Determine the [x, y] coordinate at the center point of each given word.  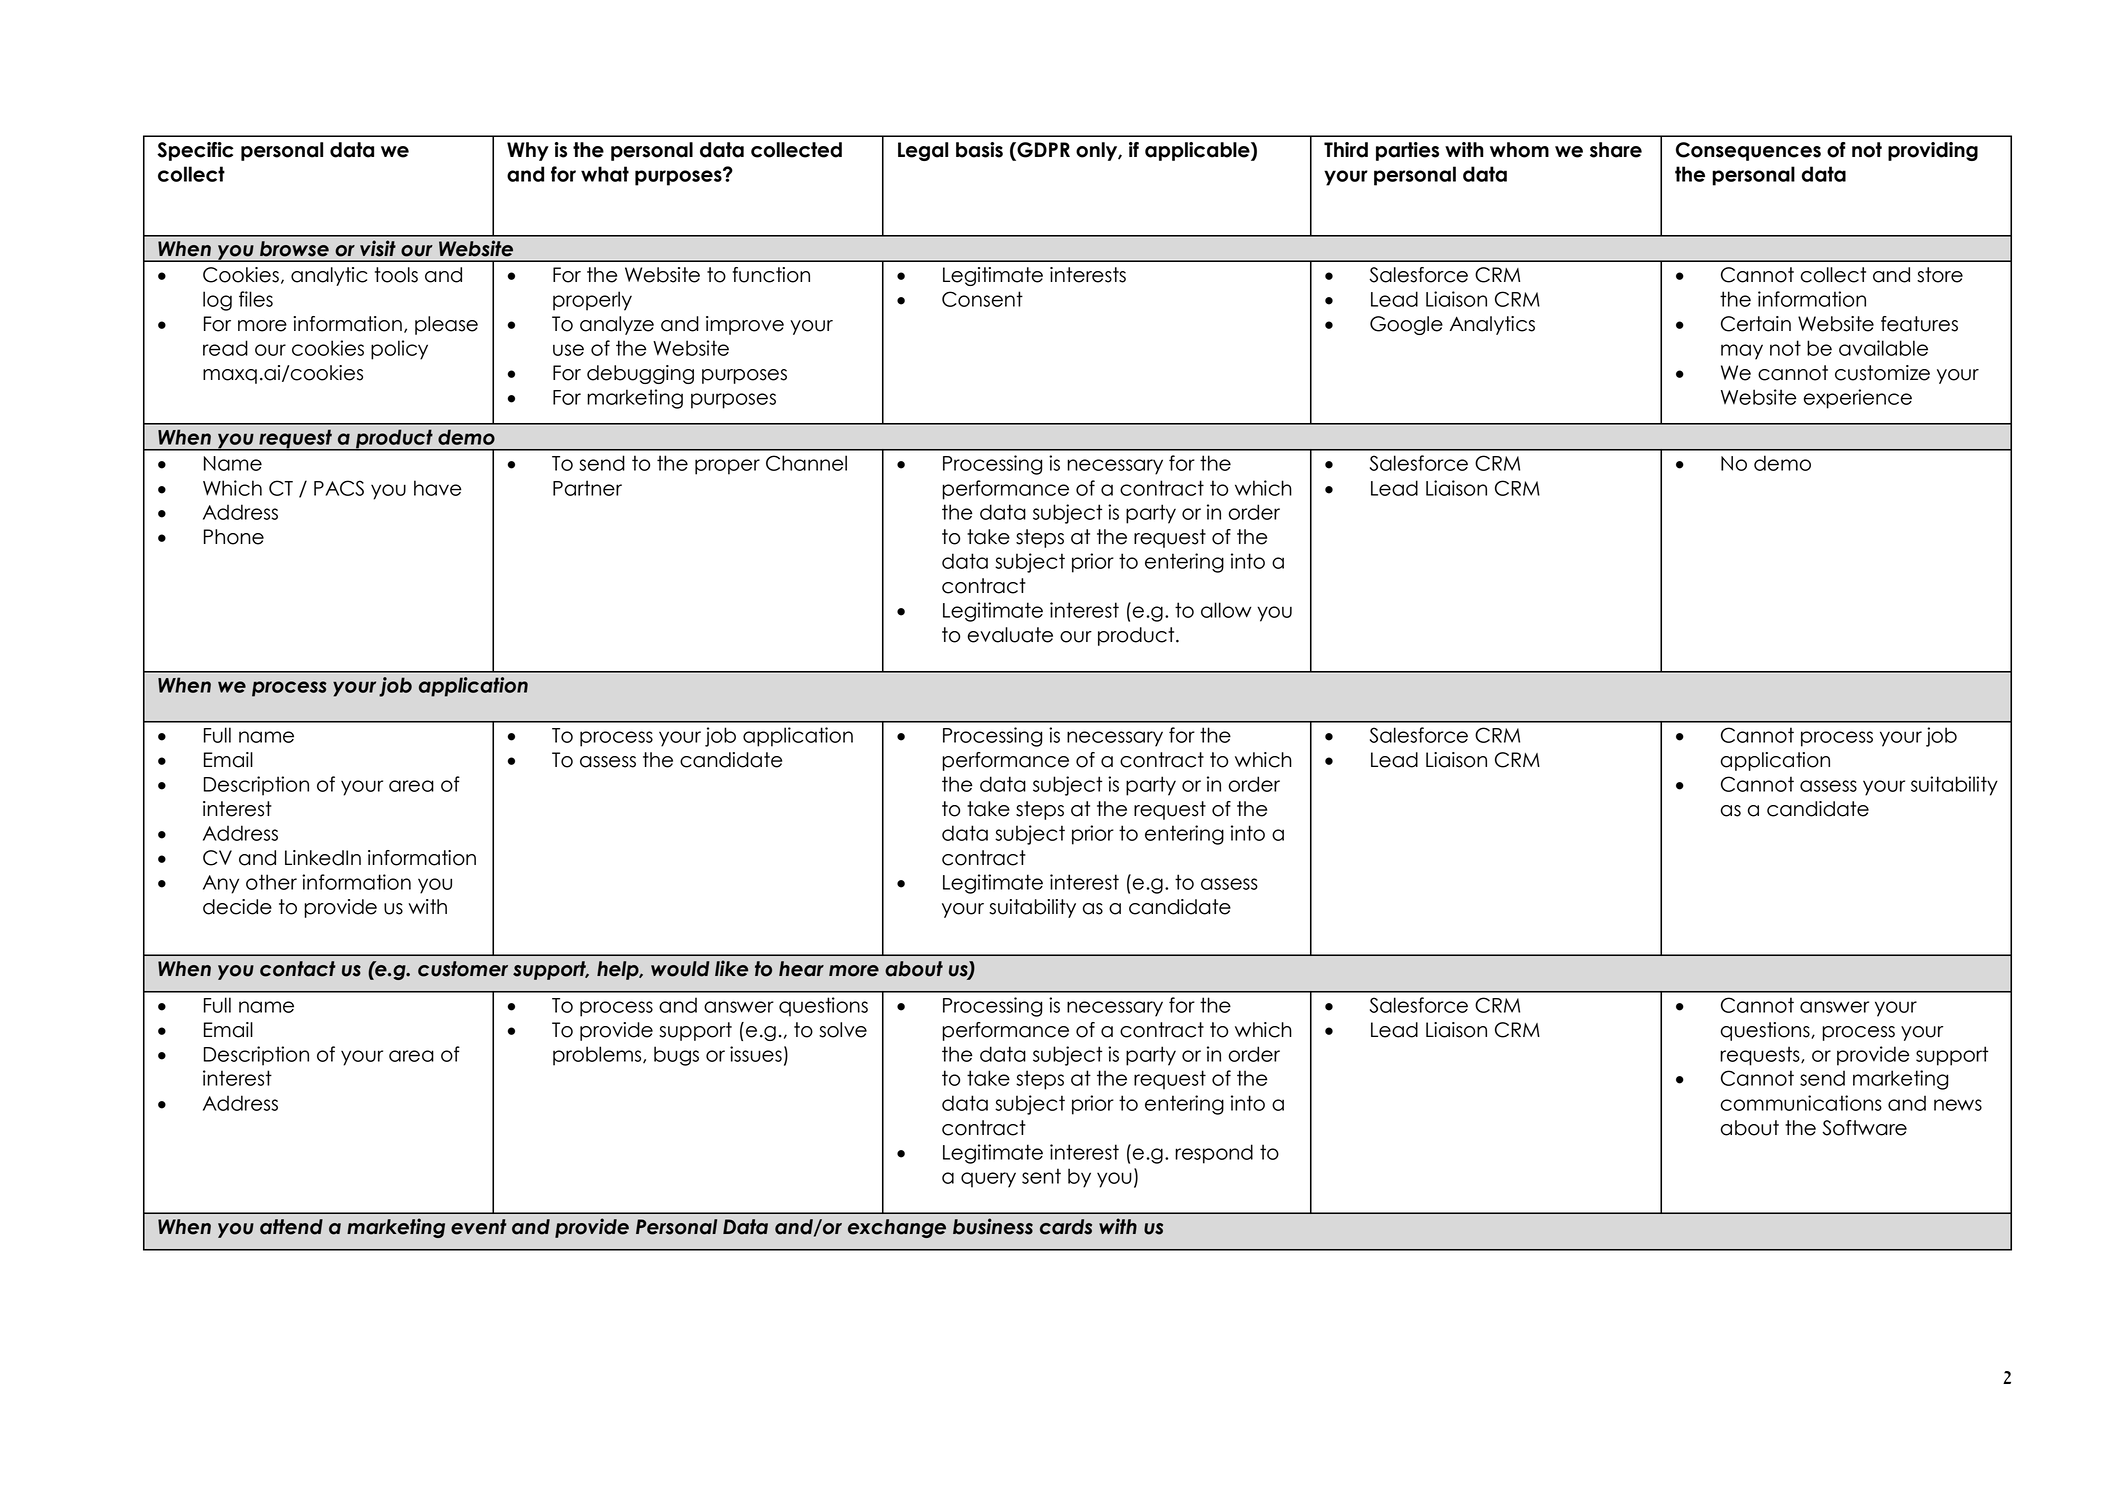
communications [1801, 1103]
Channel [806, 463]
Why [528, 151]
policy [399, 350]
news [1958, 1105]
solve [843, 1030]
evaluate [1010, 635]
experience [1857, 399]
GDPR [1042, 151]
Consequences [1748, 151]
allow [1226, 610]
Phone [234, 537]
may [1742, 352]
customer [463, 969]
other [271, 882]
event [479, 1227]
